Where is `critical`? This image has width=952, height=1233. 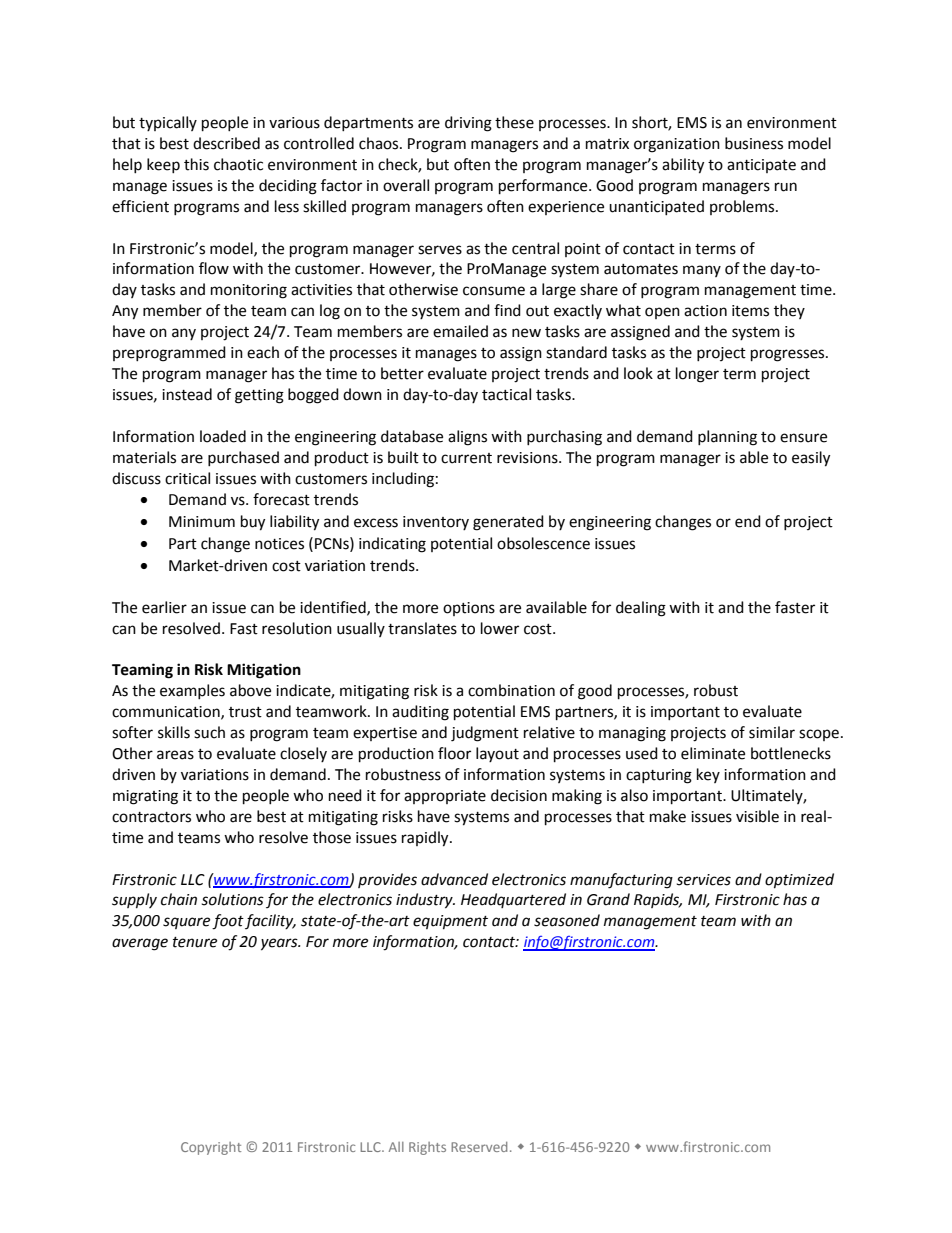 critical is located at coordinates (187, 478).
